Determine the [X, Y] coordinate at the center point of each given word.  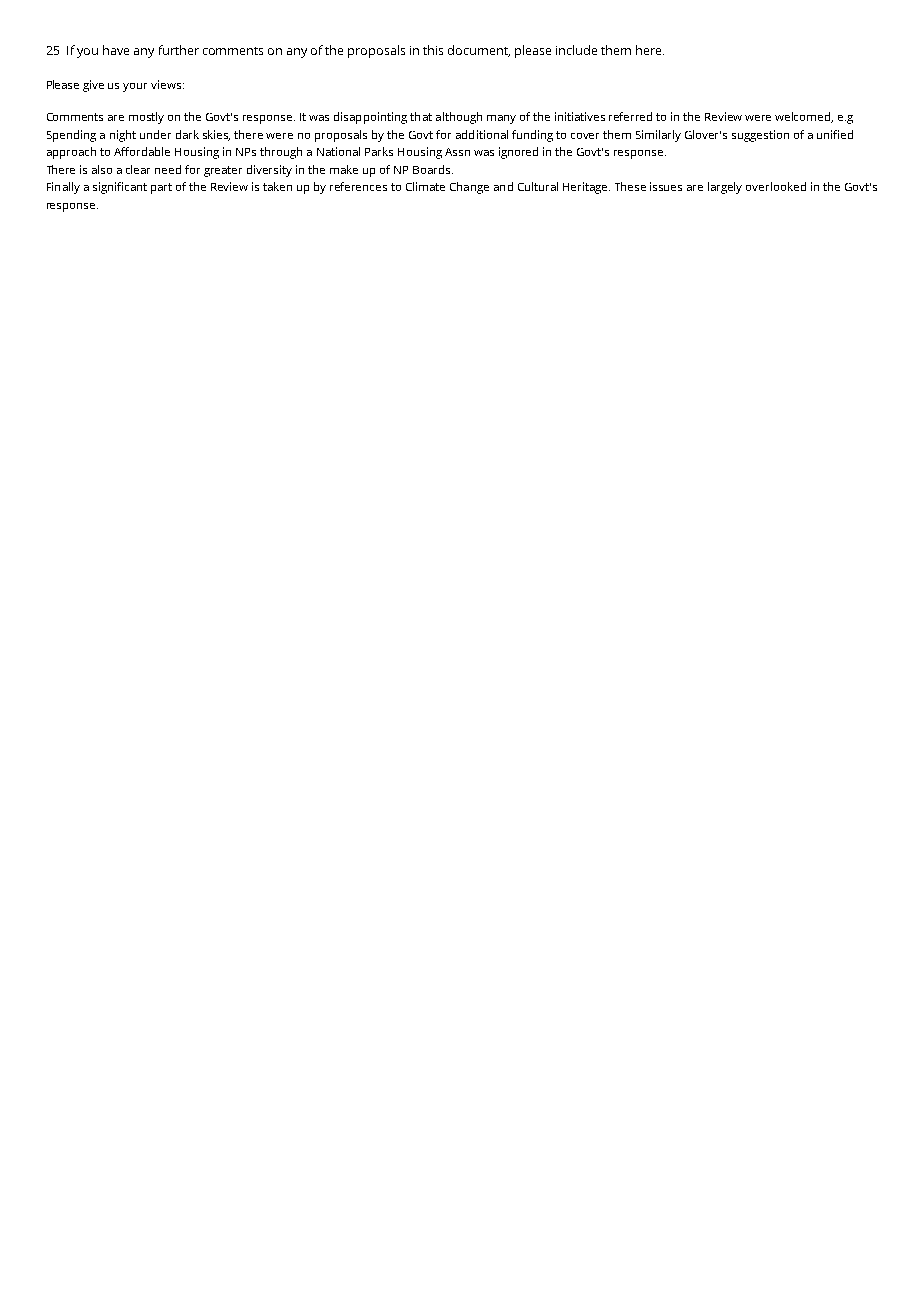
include [576, 50]
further [179, 50]
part [161, 188]
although [459, 118]
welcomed [804, 117]
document [479, 51]
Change [469, 188]
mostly [146, 118]
